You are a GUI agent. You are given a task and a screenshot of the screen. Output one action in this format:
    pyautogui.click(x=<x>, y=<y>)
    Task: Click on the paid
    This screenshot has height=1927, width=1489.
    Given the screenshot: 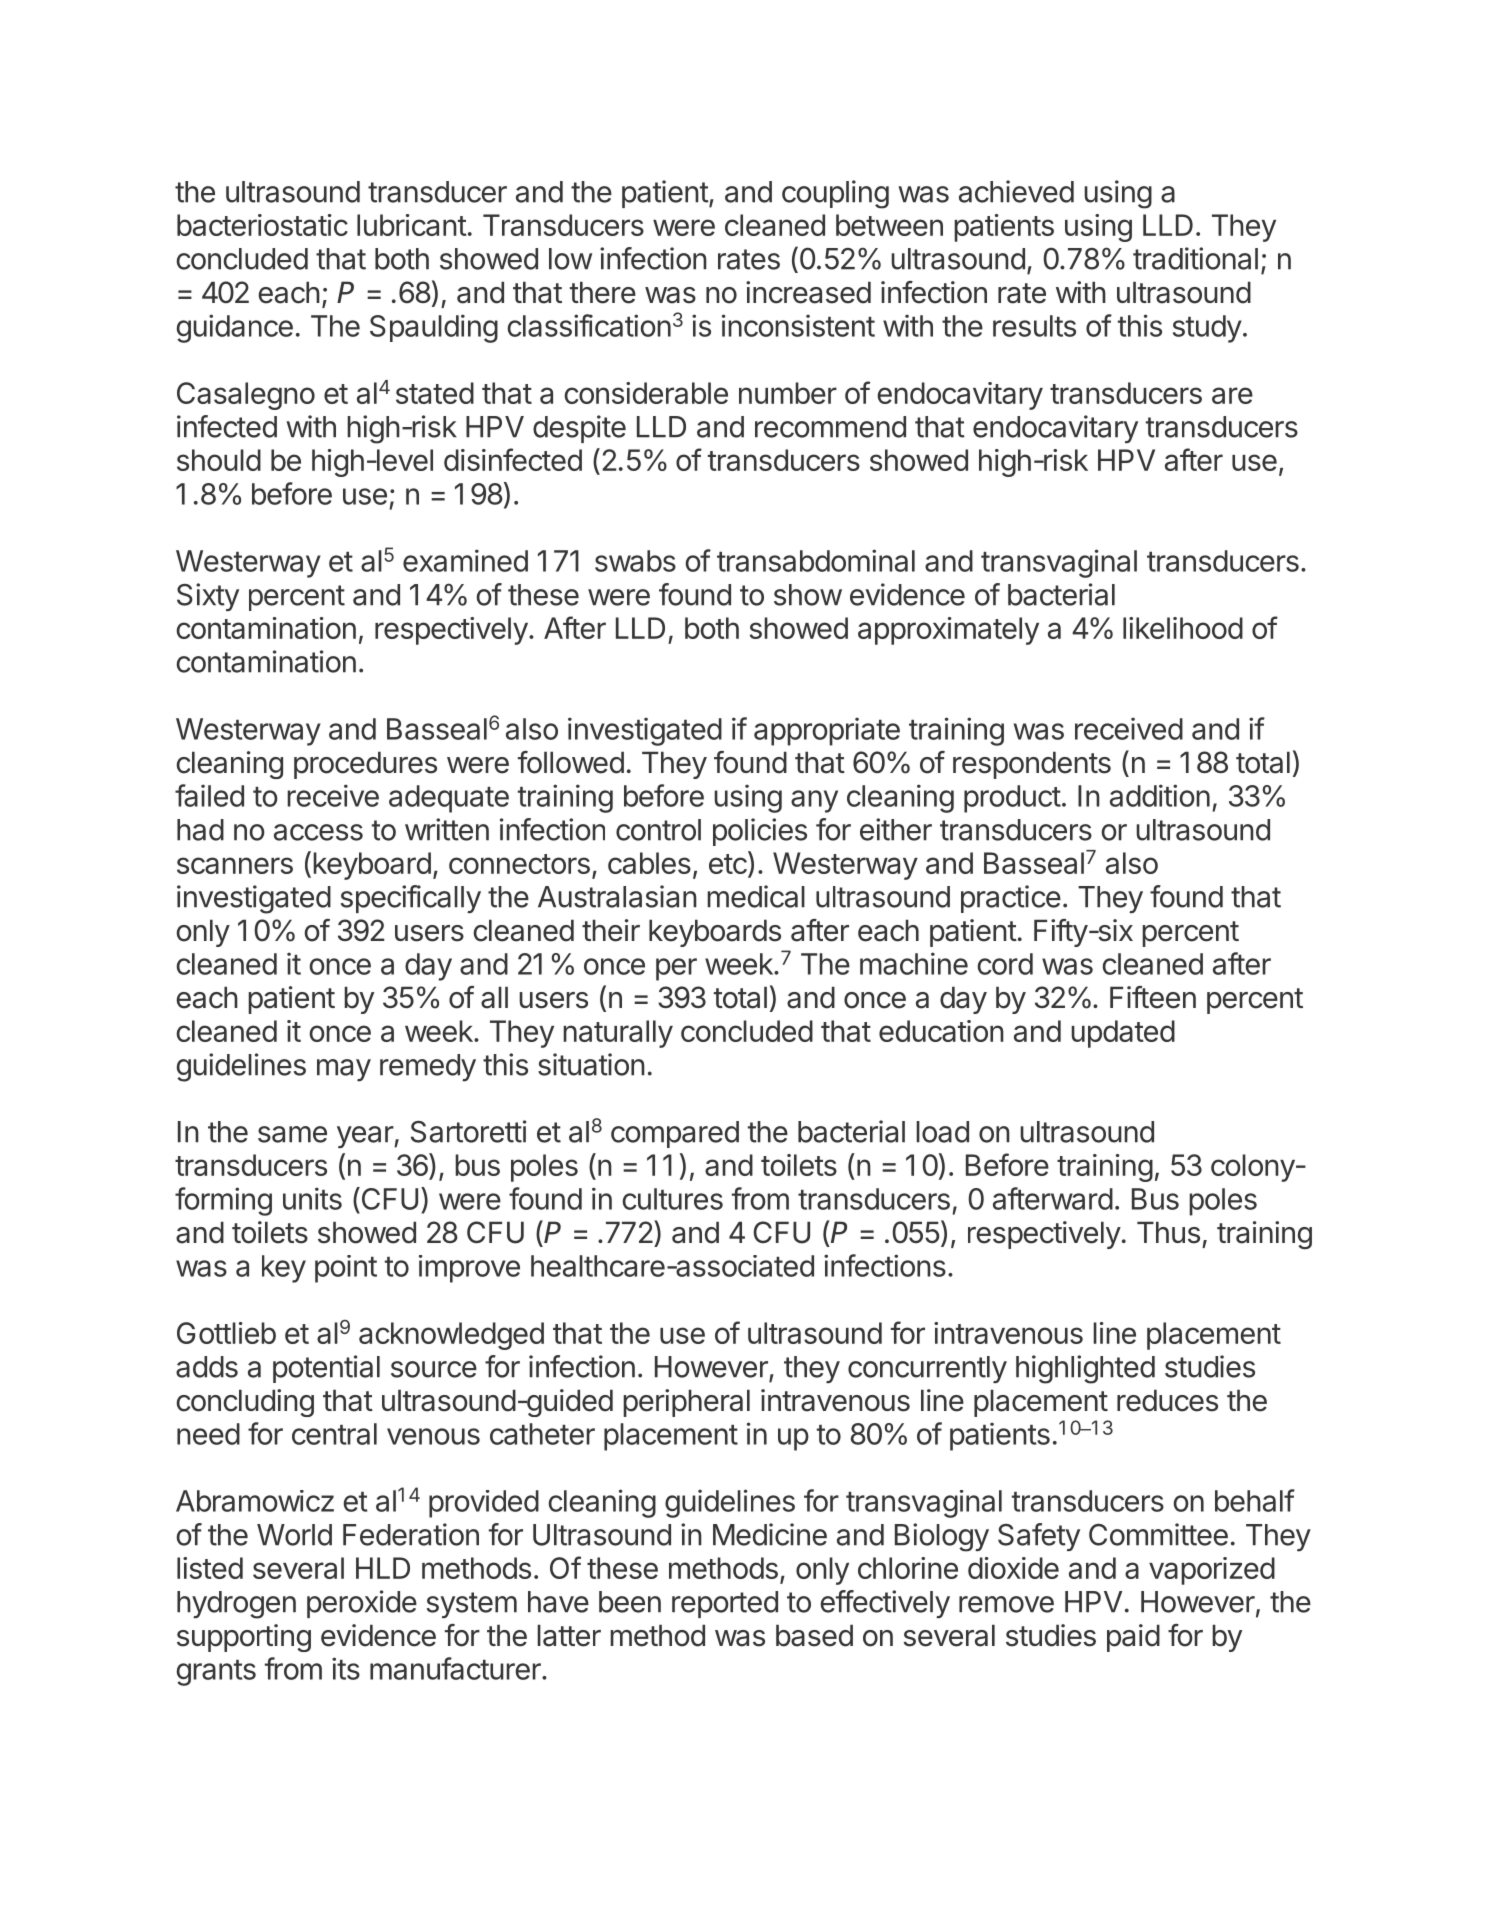 What is the action you would take?
    pyautogui.click(x=1133, y=1638)
